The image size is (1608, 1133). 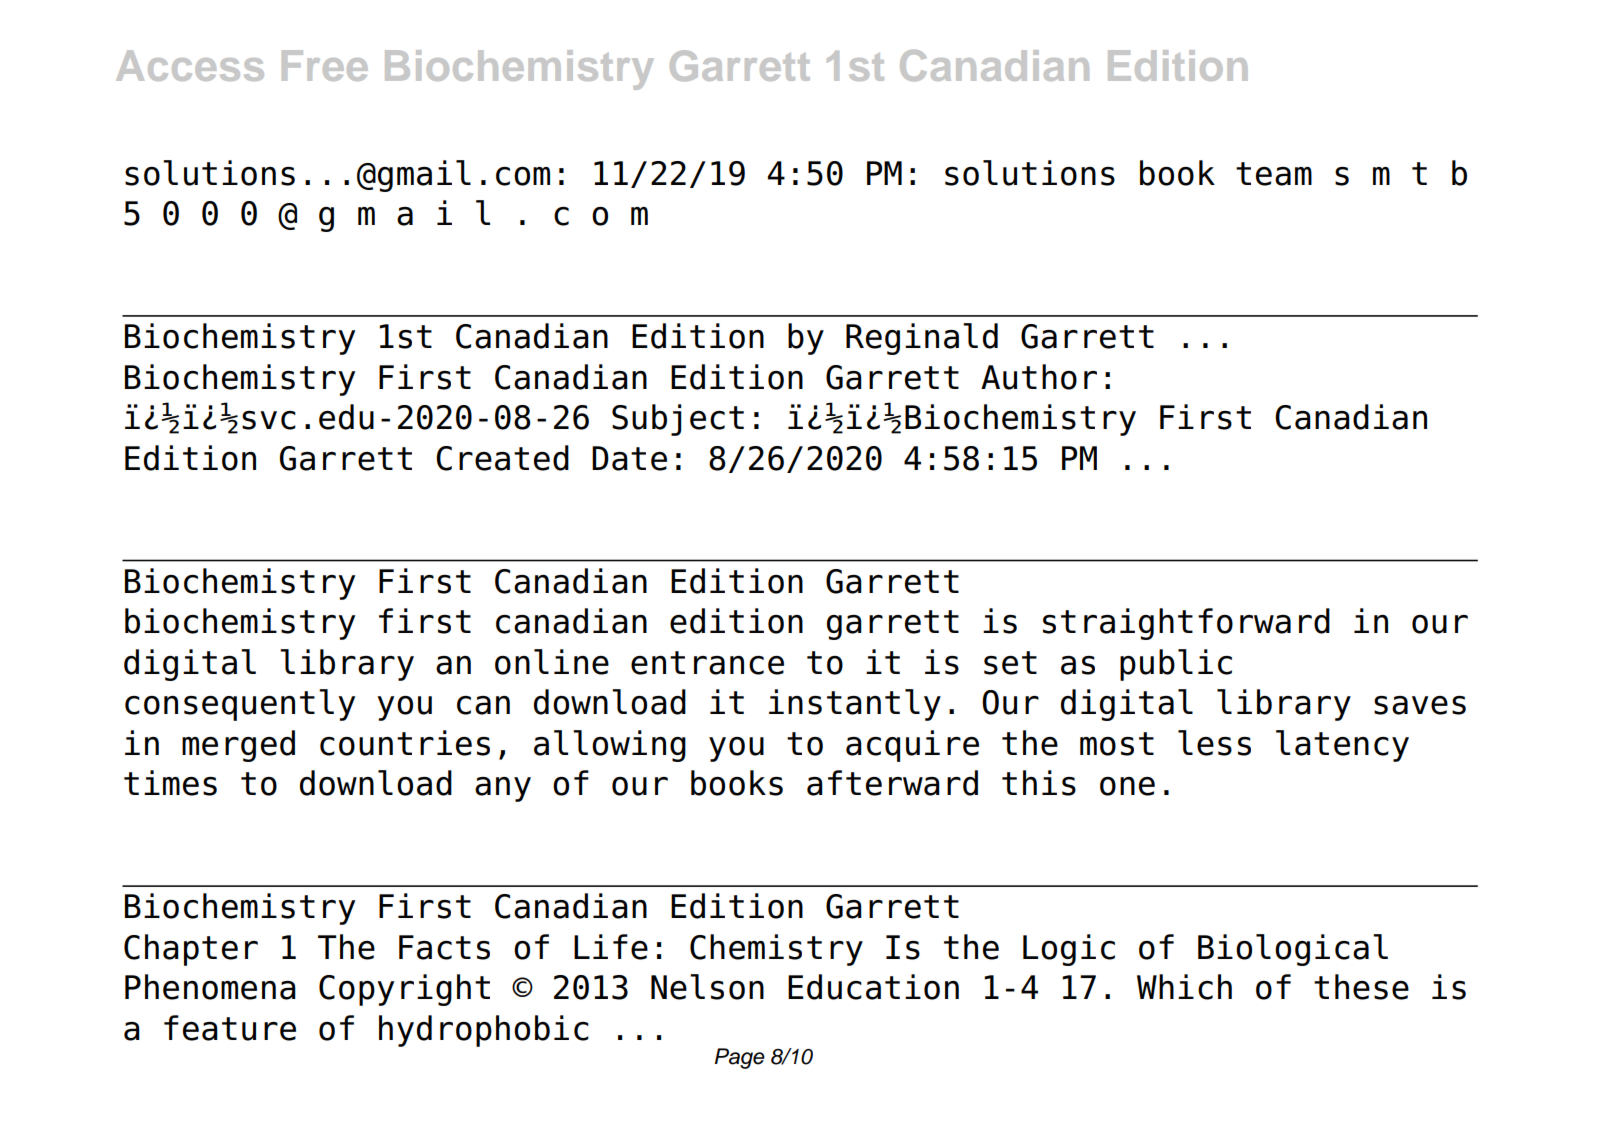 What do you see at coordinates (325, 65) in the image?
I see `Free` at bounding box center [325, 65].
